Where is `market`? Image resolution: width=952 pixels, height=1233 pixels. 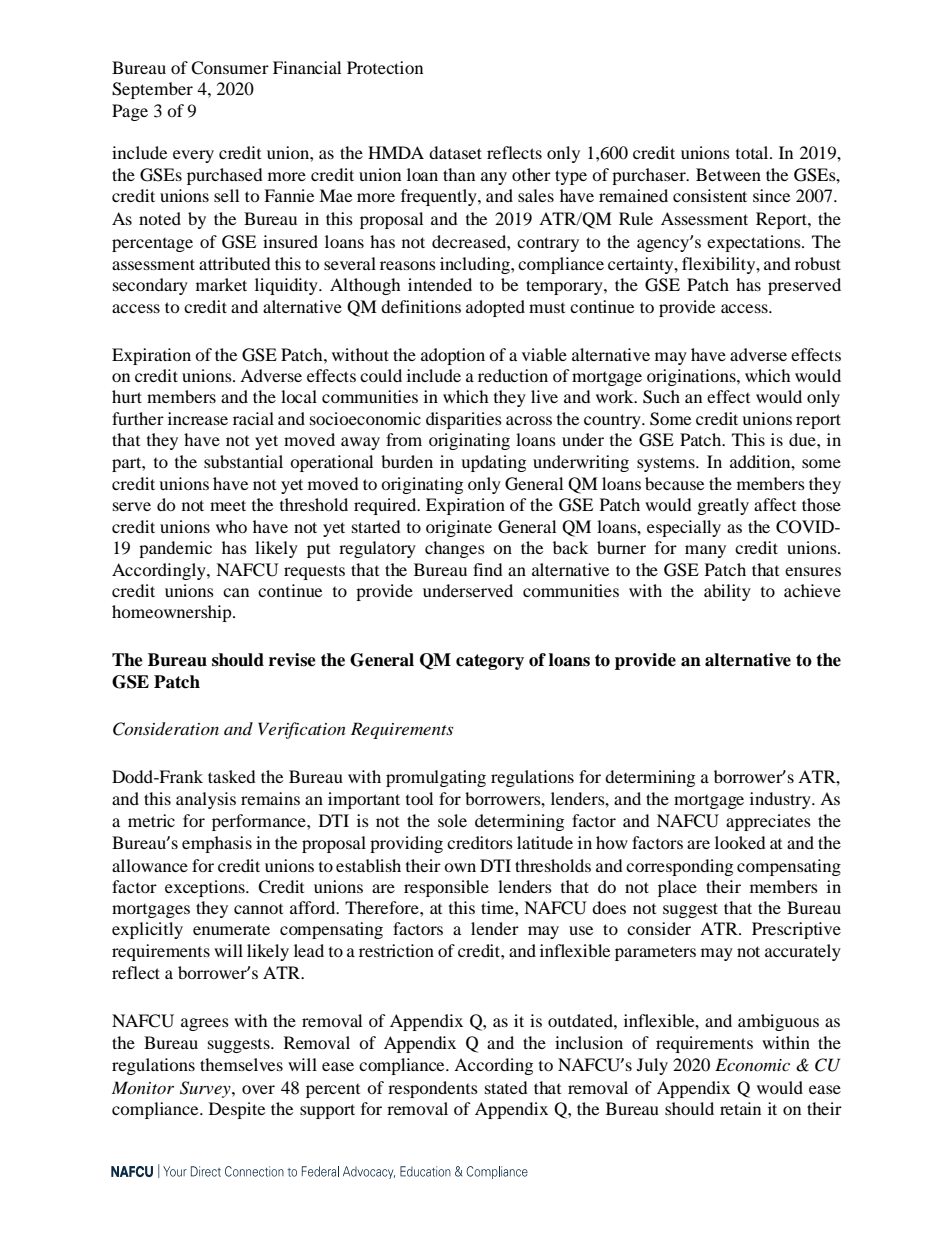
market is located at coordinates (221, 284).
